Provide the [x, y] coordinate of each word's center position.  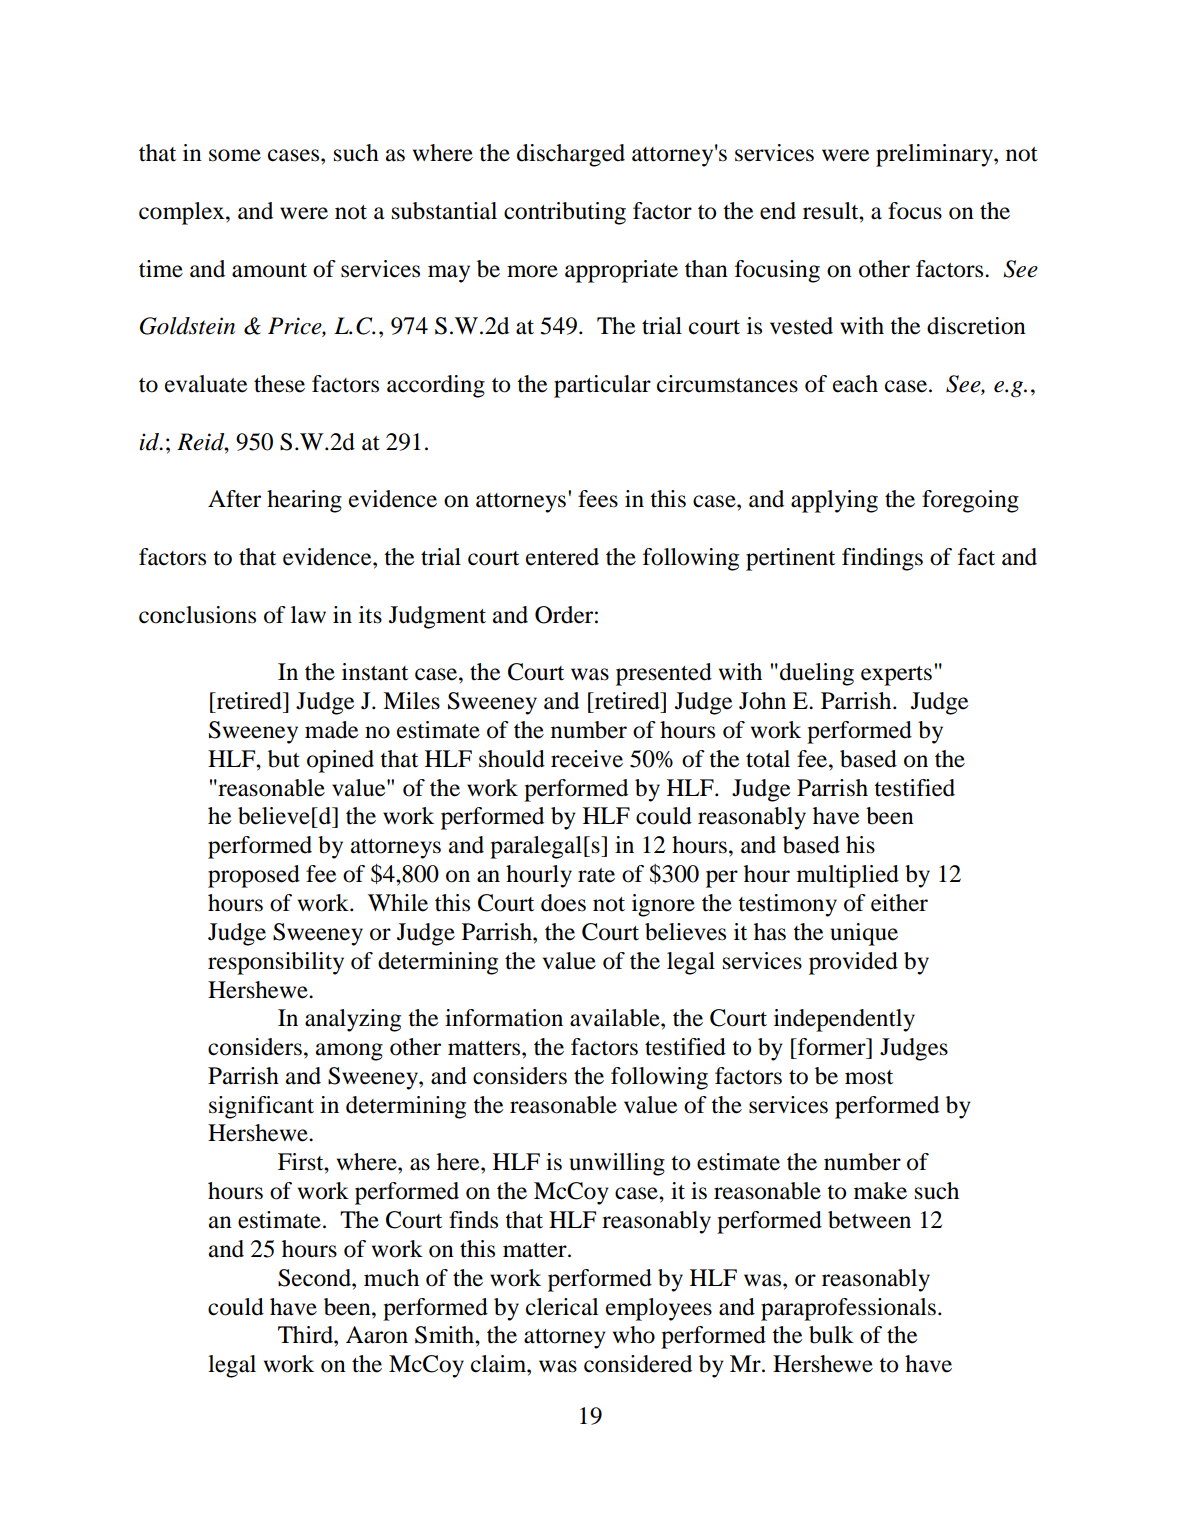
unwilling [617, 1164]
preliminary [935, 155]
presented [664, 674]
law [308, 615]
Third [306, 1335]
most [869, 1077]
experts [896, 676]
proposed [254, 876]
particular [602, 386]
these [279, 384]
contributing [565, 213]
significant [261, 1107]
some [235, 155]
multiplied [848, 876]
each [855, 384]
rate [596, 875]
